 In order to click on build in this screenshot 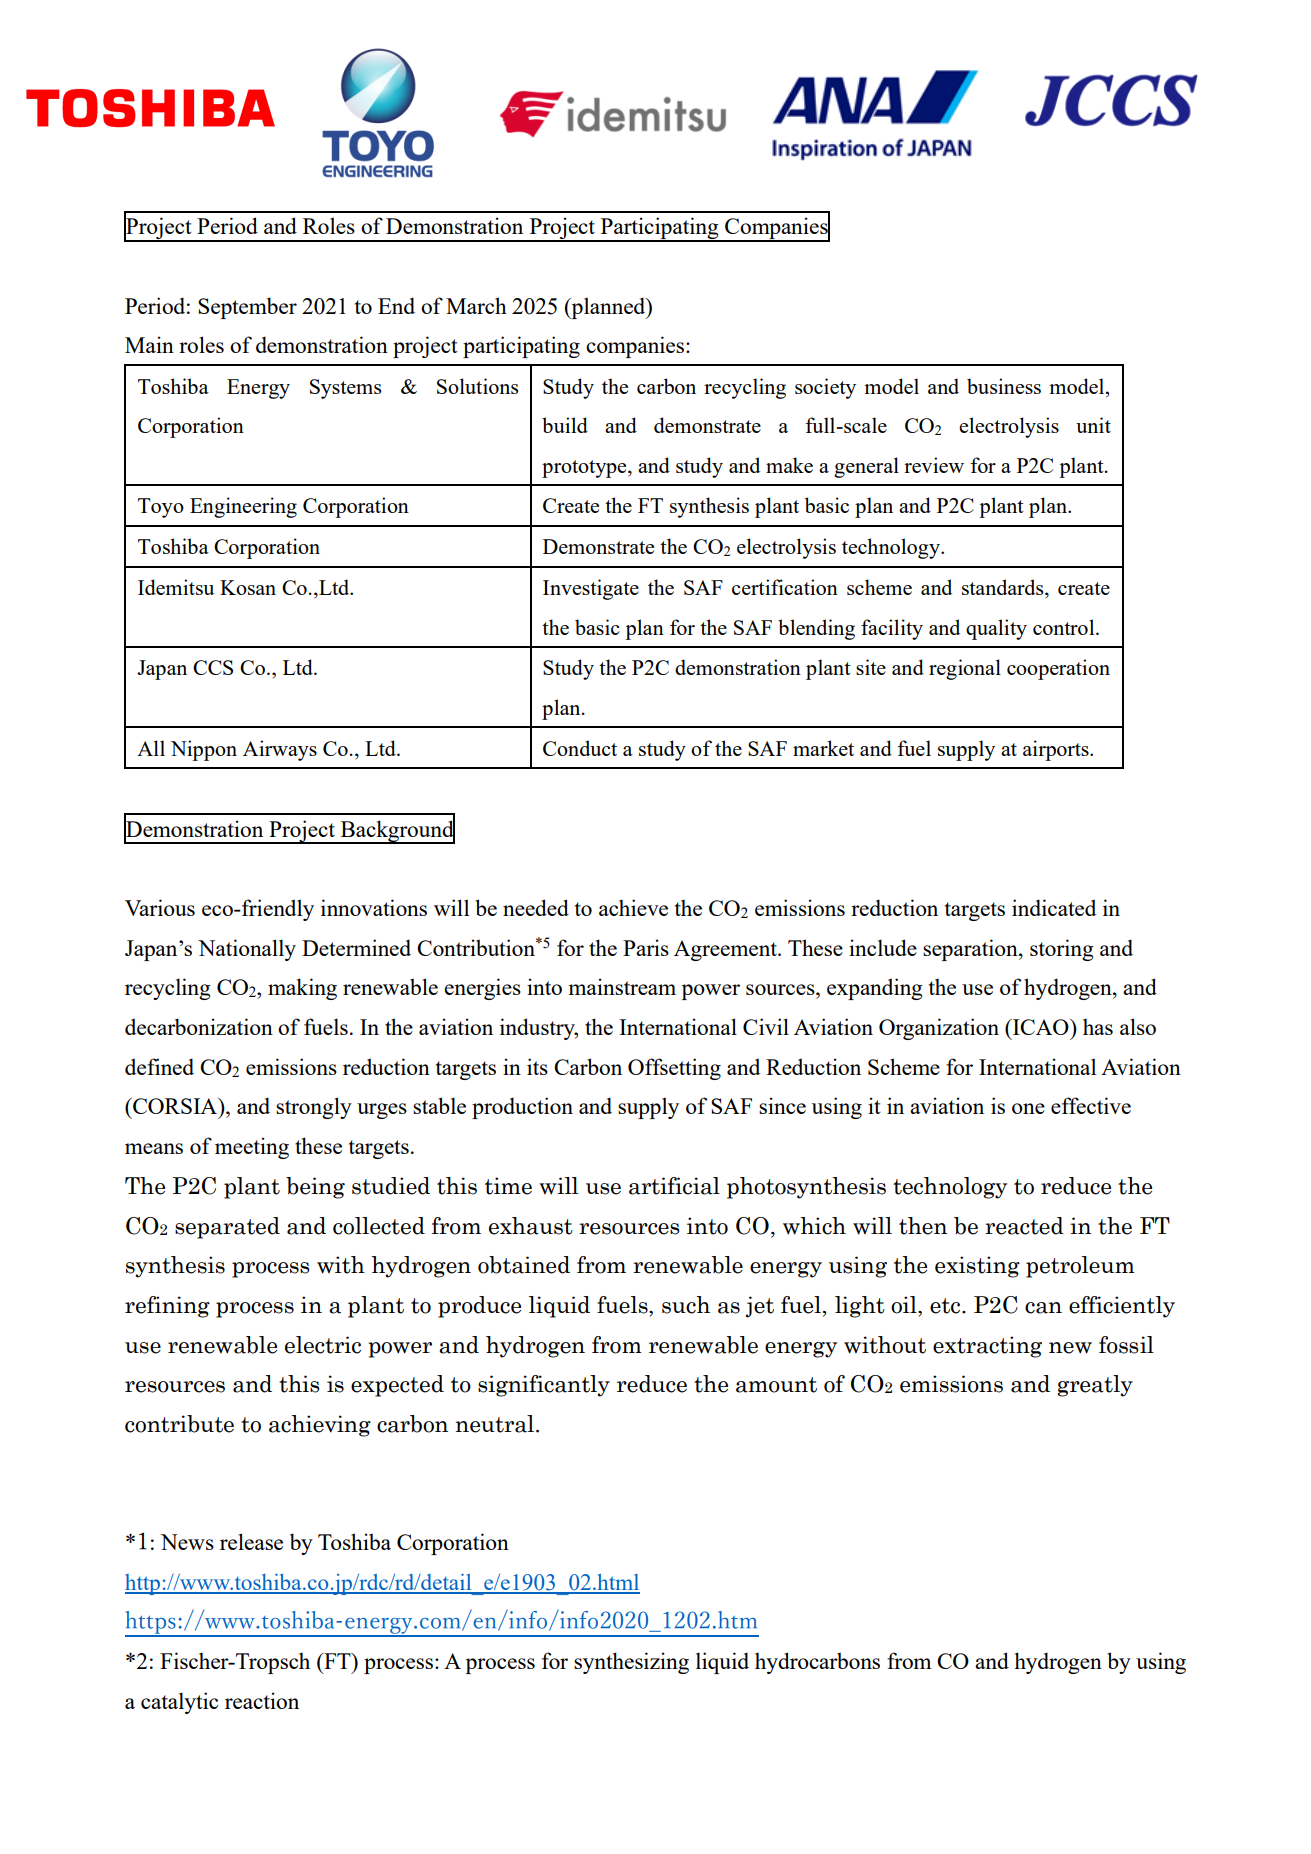, I will do `click(565, 425)`.
